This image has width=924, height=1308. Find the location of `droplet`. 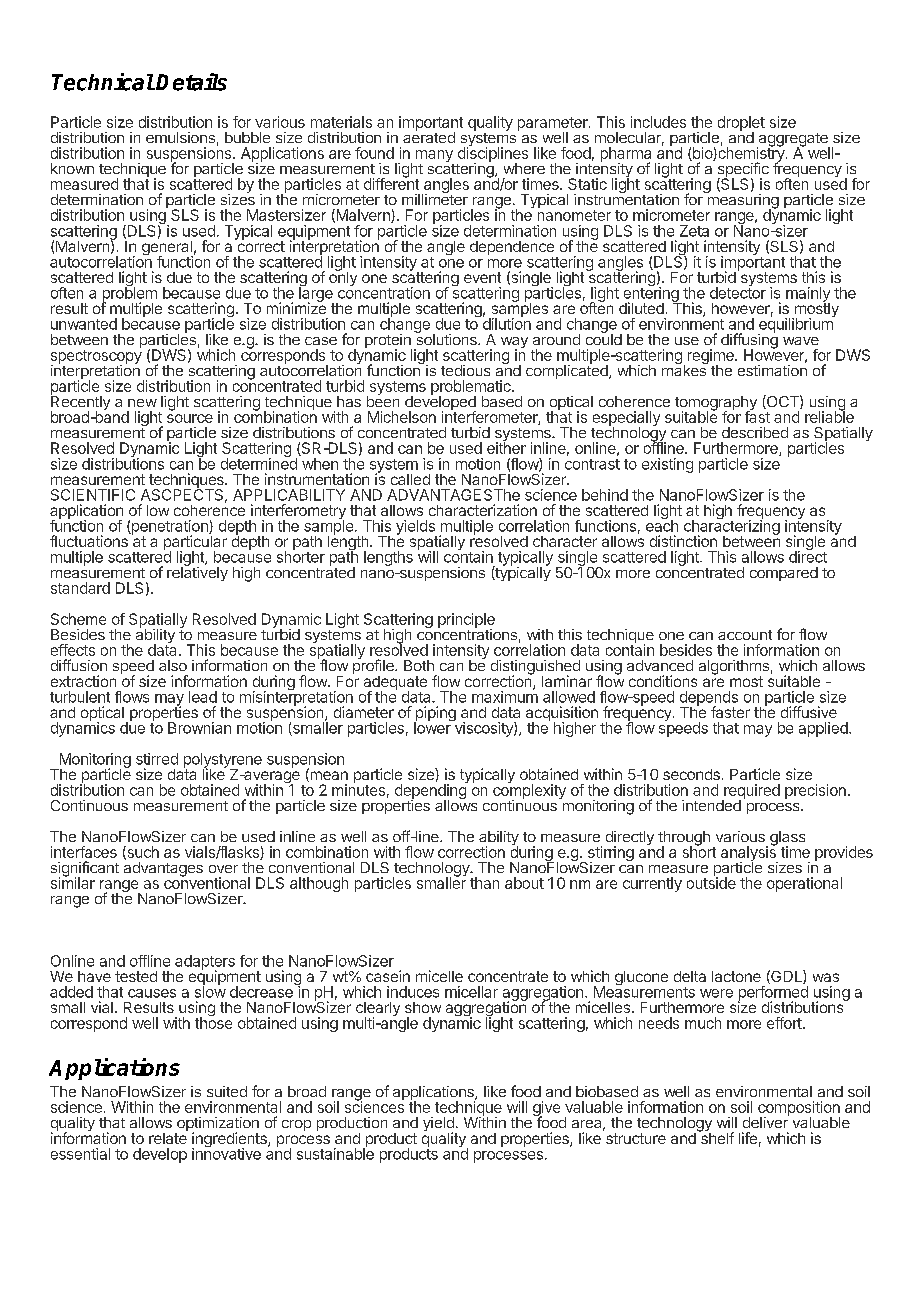

droplet is located at coordinates (741, 124).
